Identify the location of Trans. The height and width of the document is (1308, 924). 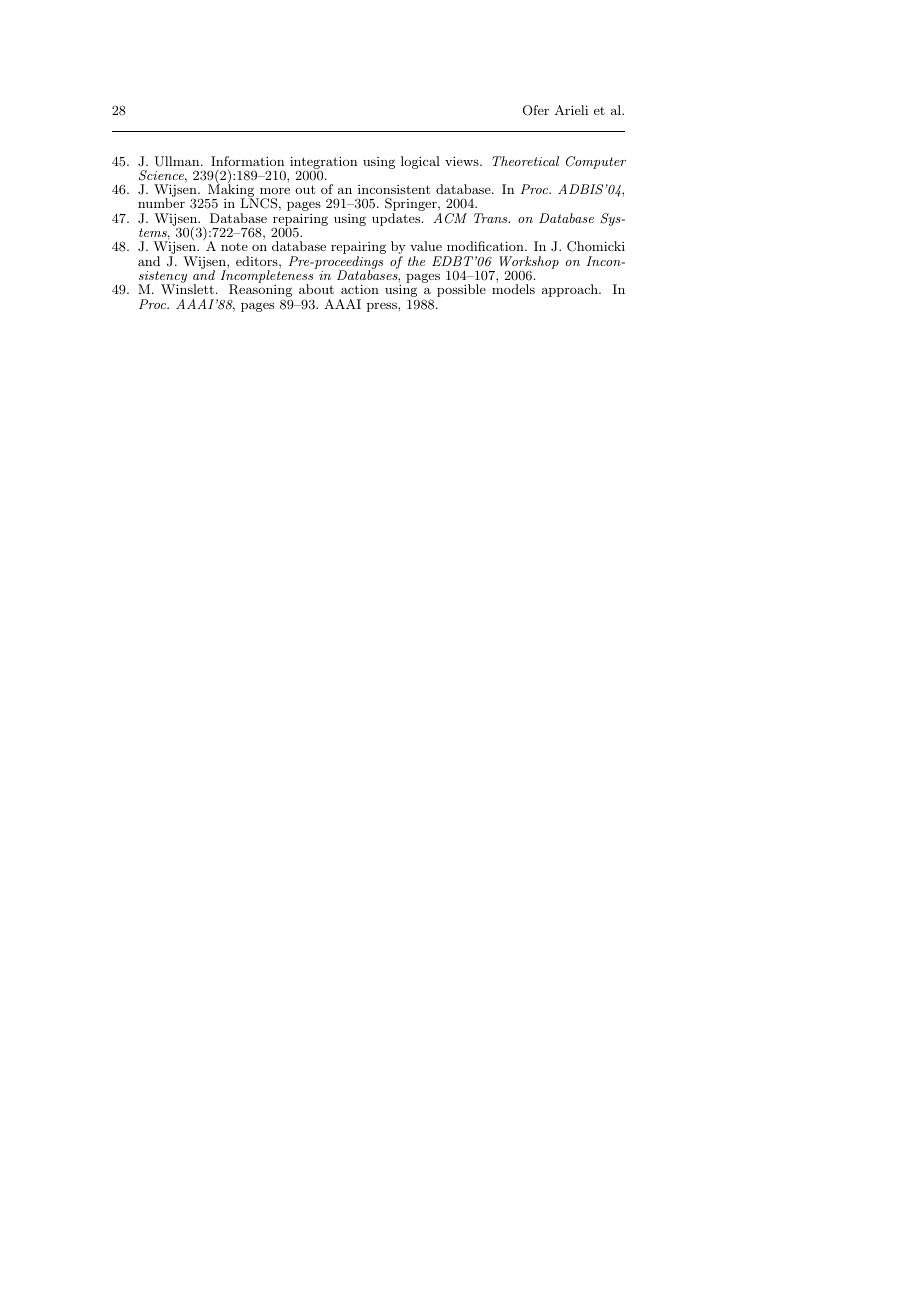
(492, 218).
